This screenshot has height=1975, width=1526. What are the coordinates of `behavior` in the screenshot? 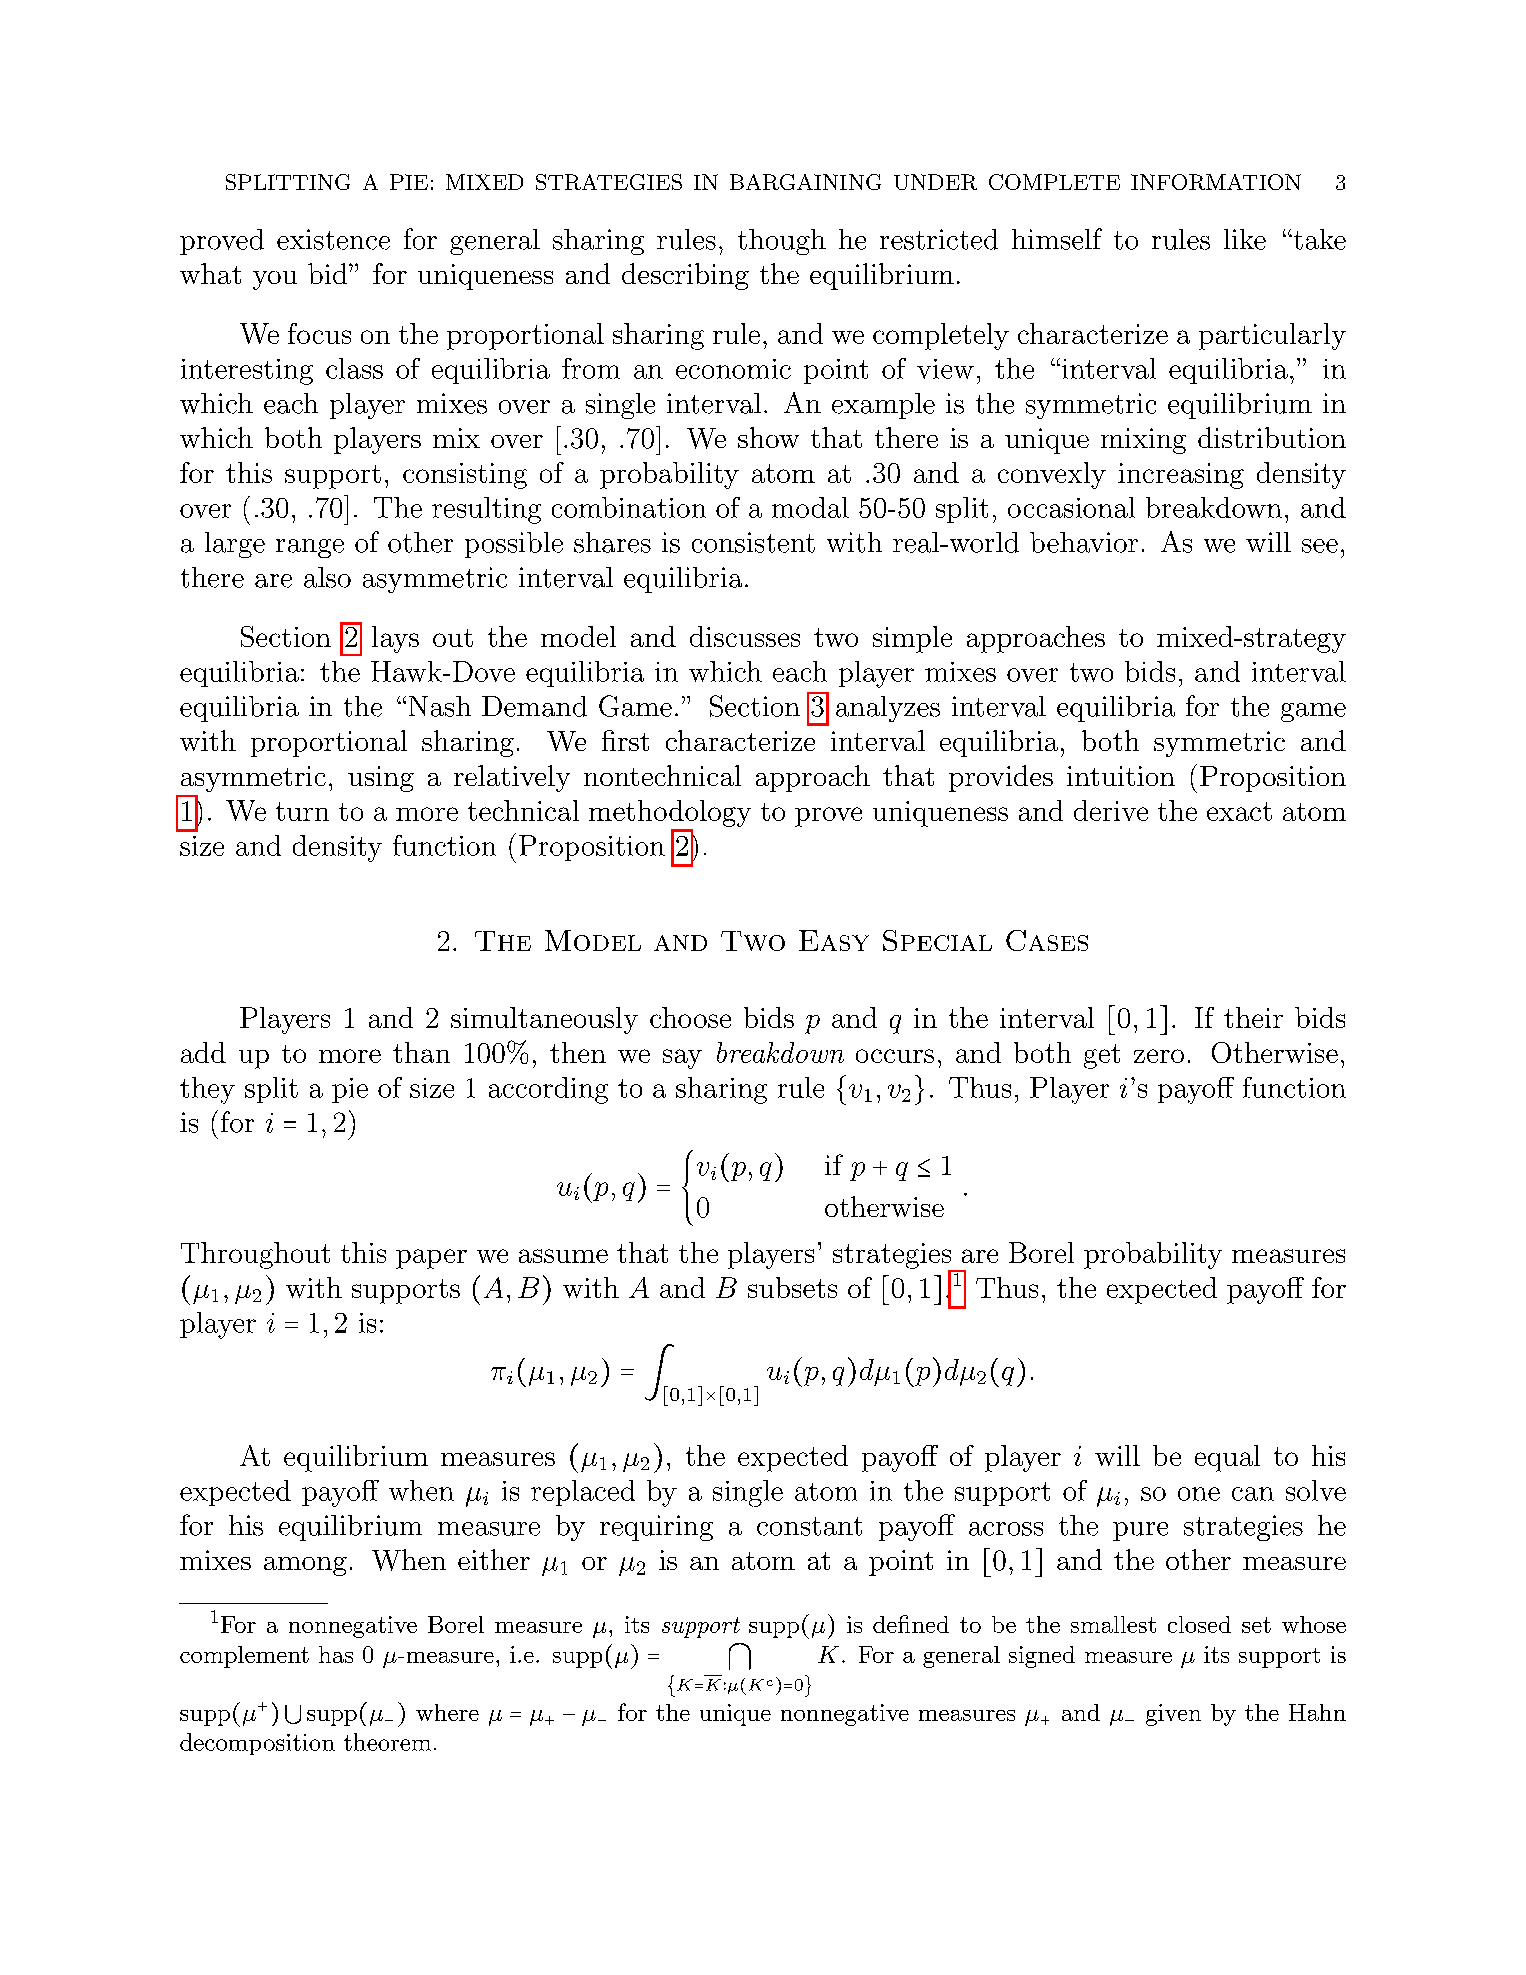 It's located at (1084, 542).
